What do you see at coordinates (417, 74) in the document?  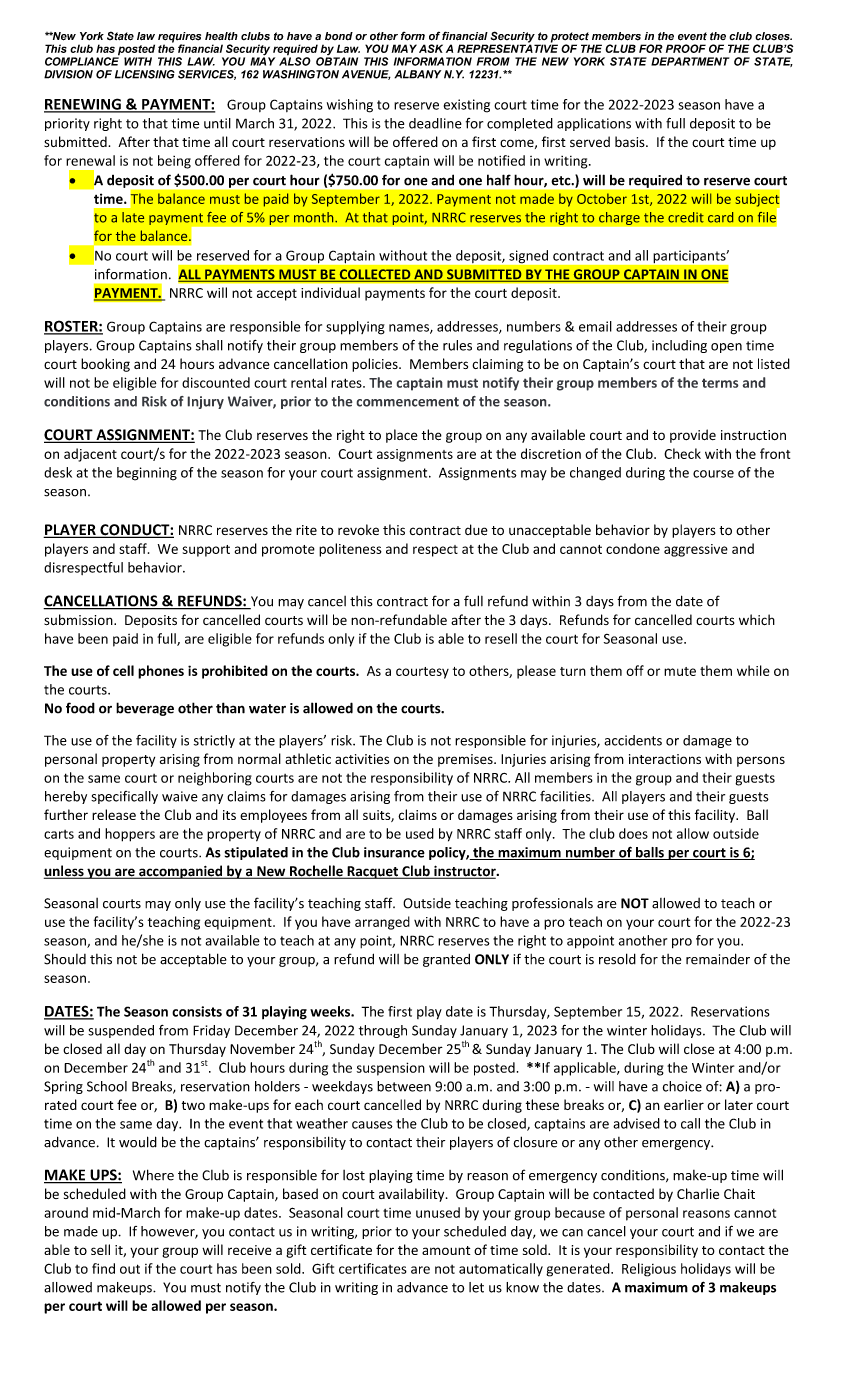 I see `ALBANY` at bounding box center [417, 74].
